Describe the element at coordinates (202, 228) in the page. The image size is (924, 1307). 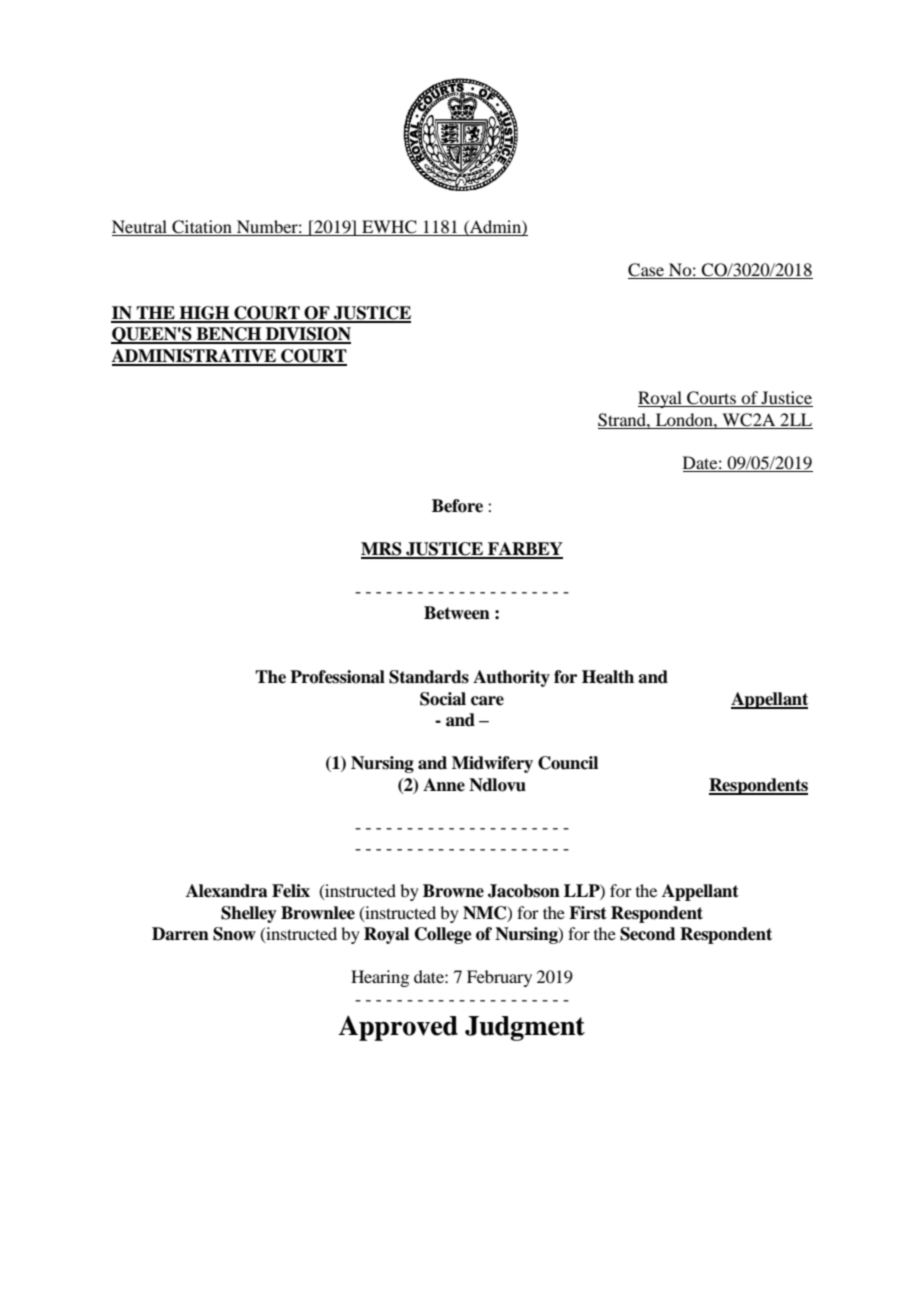
I see `Citation` at that location.
